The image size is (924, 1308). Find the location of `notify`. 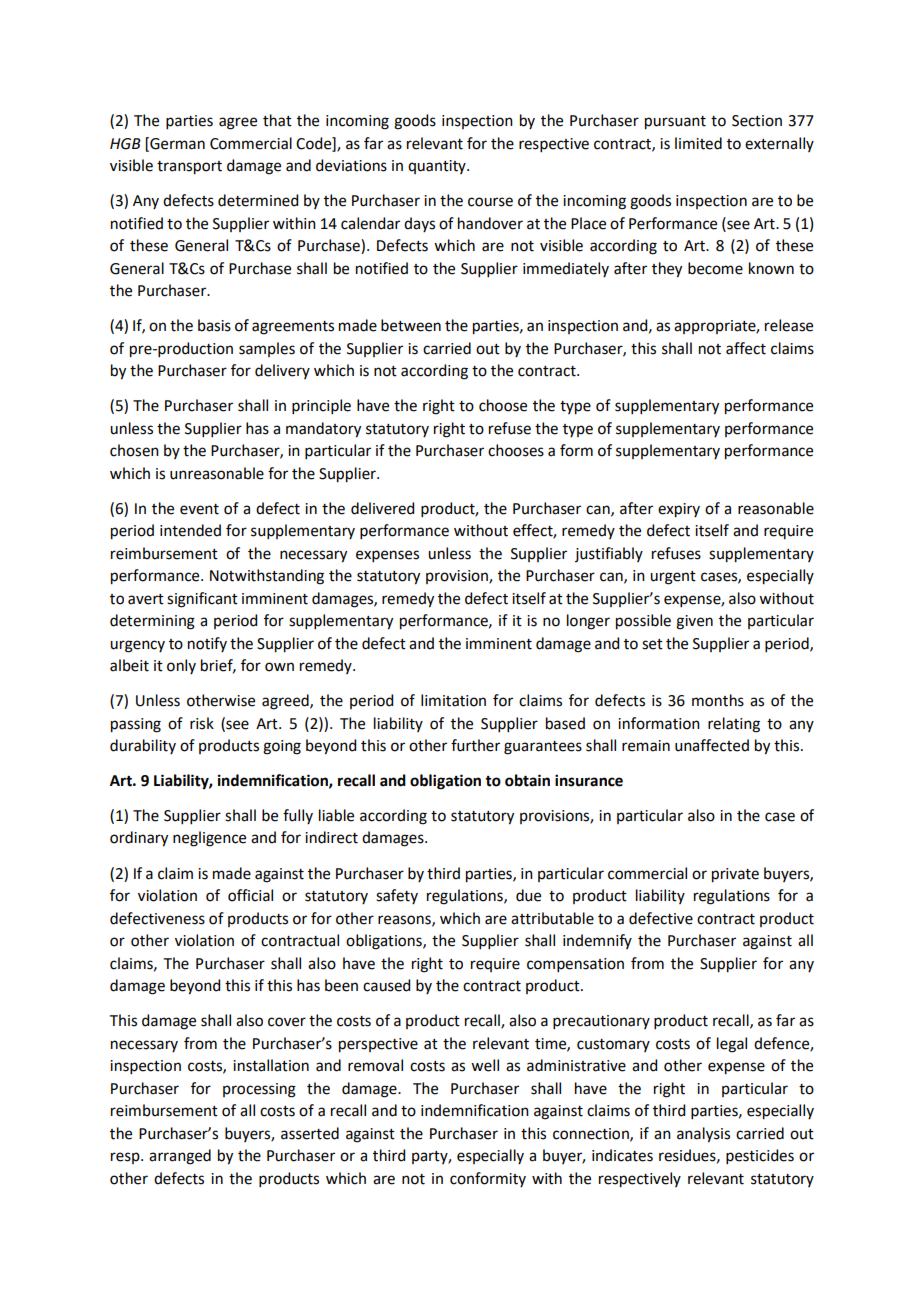

notify is located at coordinates (207, 644).
